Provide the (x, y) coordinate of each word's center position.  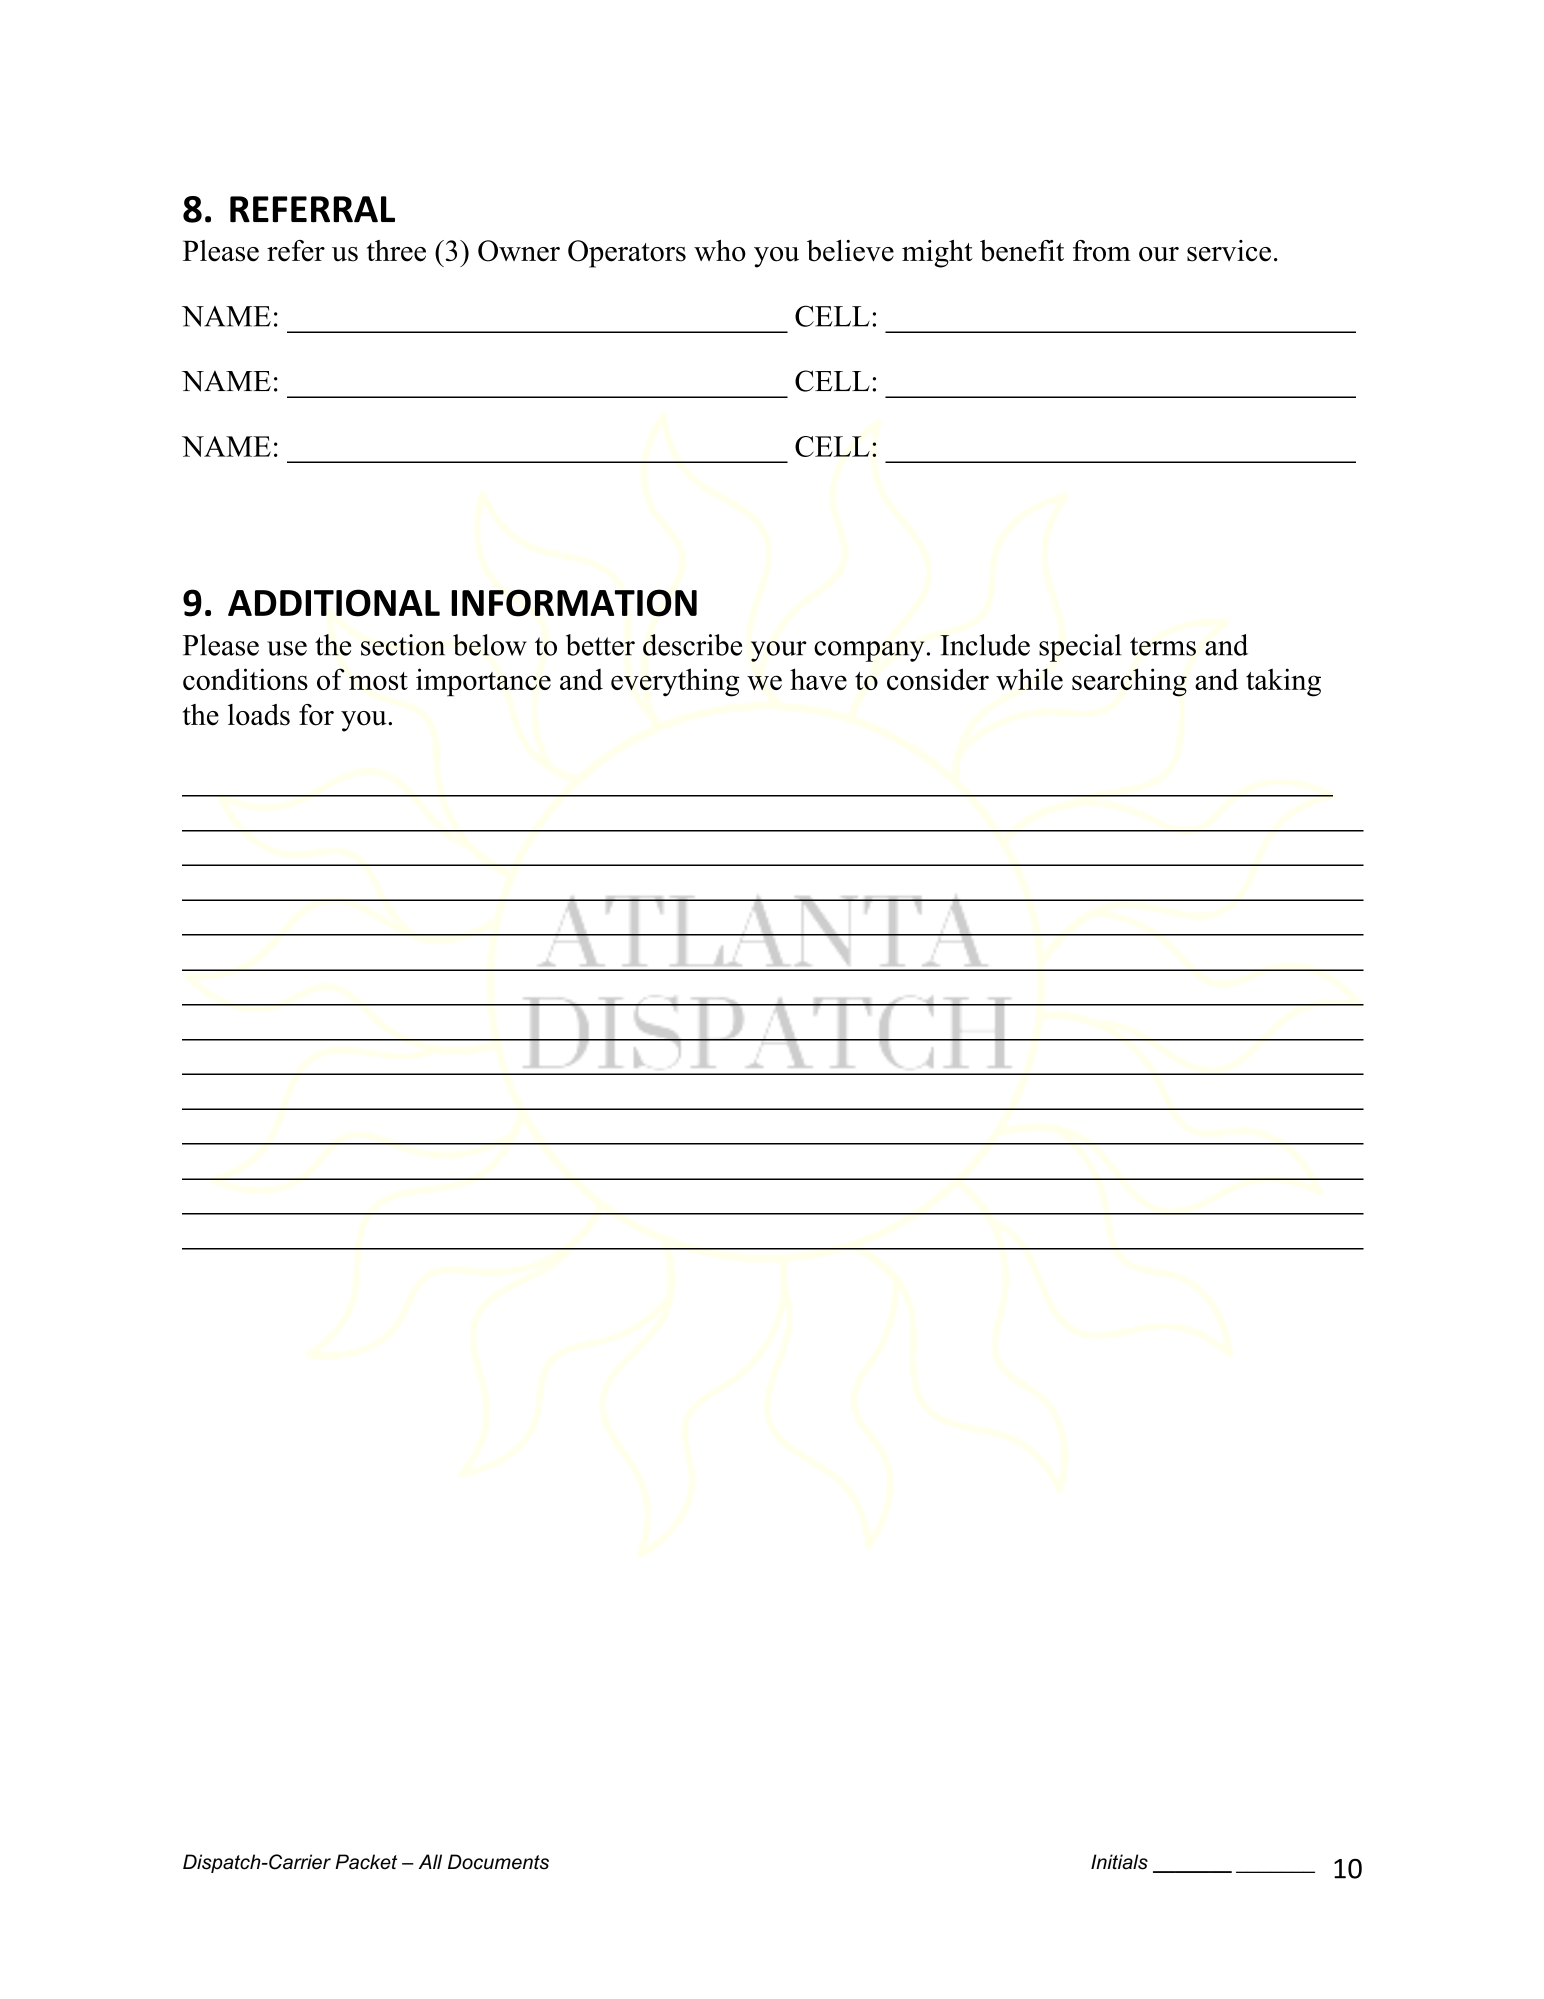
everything (675, 682)
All (430, 1861)
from (1102, 251)
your (779, 651)
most (378, 681)
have (818, 679)
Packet (366, 1862)
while (1029, 679)
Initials (1119, 1862)
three (396, 251)
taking (1283, 682)
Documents (498, 1862)
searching (1129, 682)
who (720, 251)
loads (259, 715)
